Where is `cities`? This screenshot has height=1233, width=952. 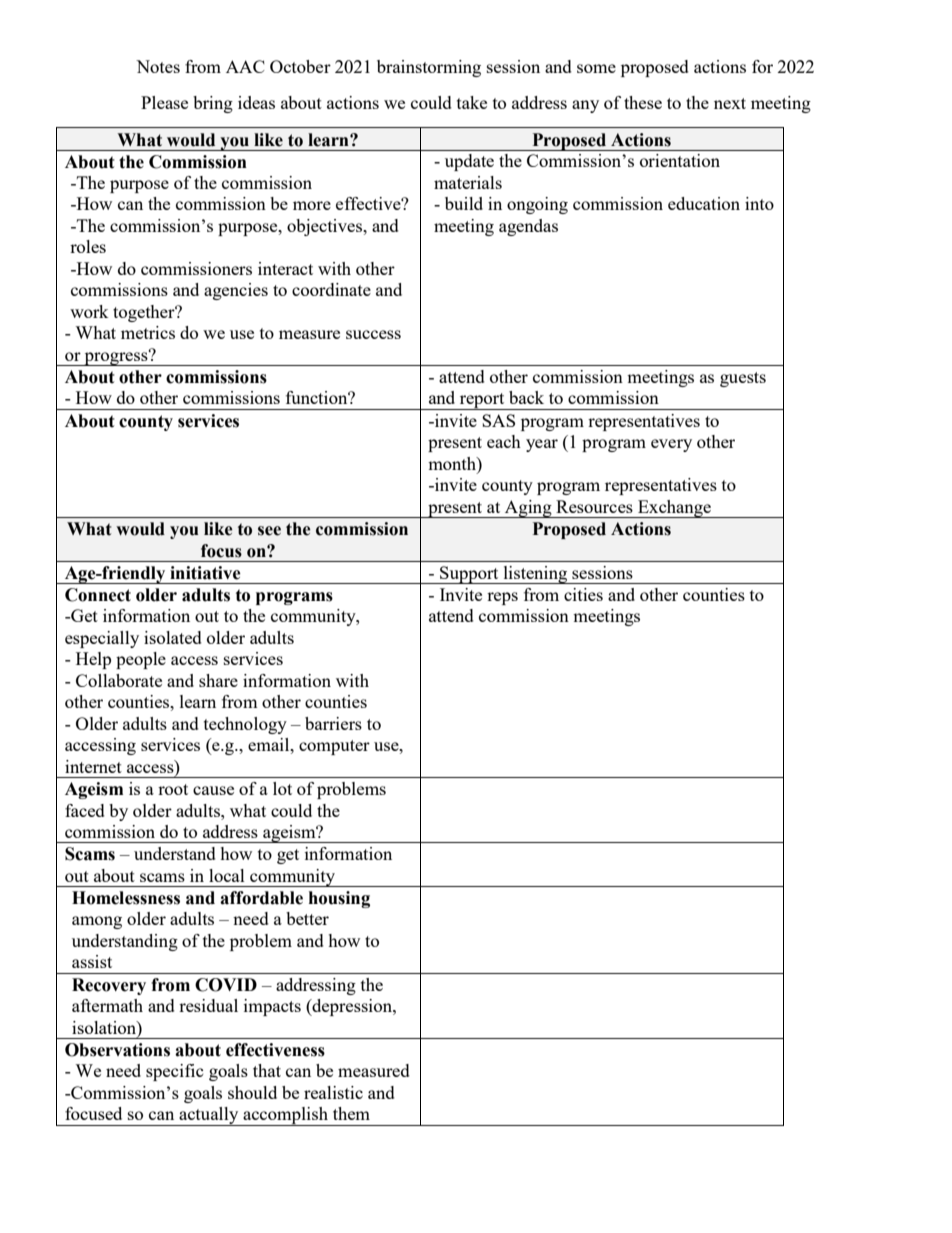 cities is located at coordinates (583, 594).
